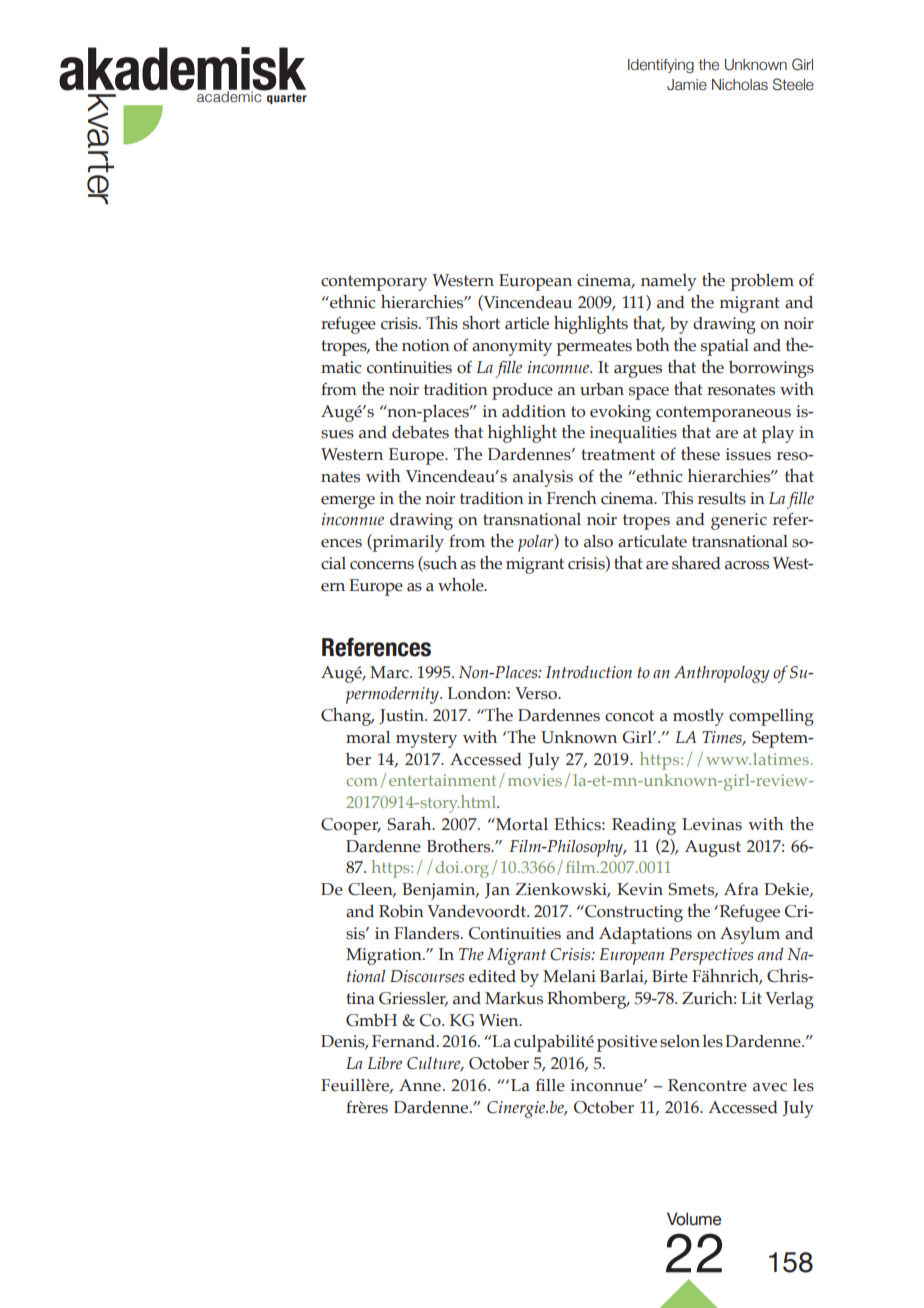 The image size is (924, 1308). Describe the element at coordinates (348, 502) in the screenshot. I see `emerge` at that location.
